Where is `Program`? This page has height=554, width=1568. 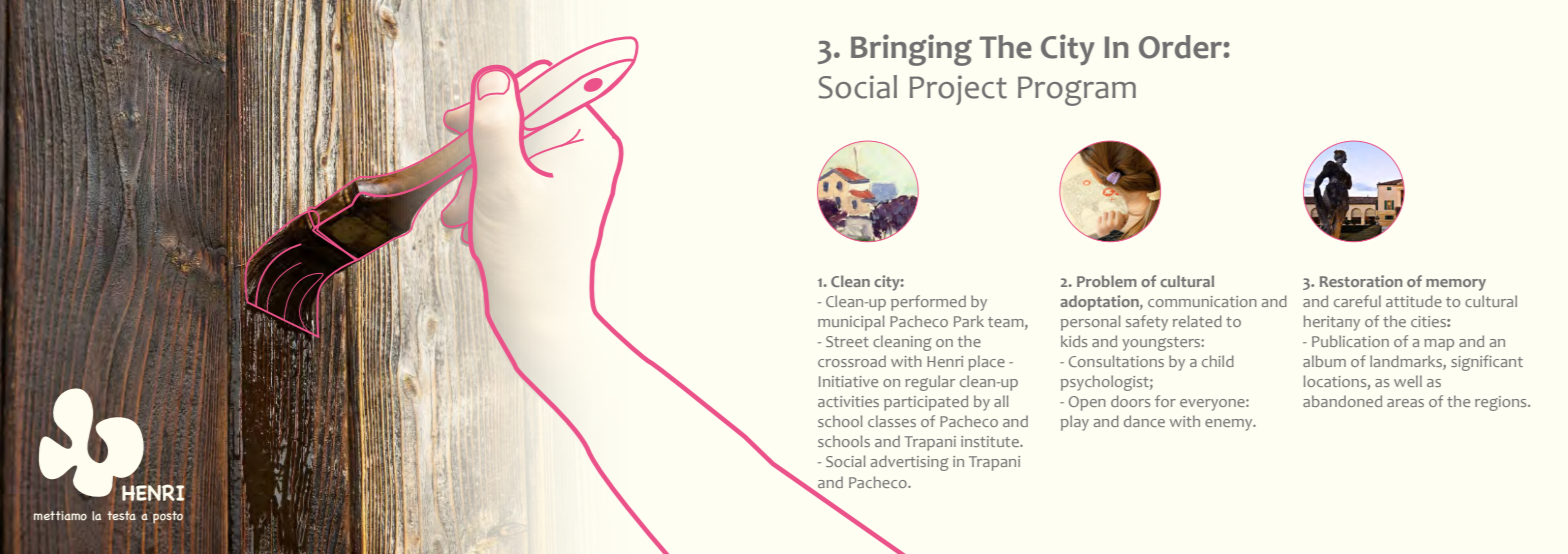 Program is located at coordinates (1077, 91).
